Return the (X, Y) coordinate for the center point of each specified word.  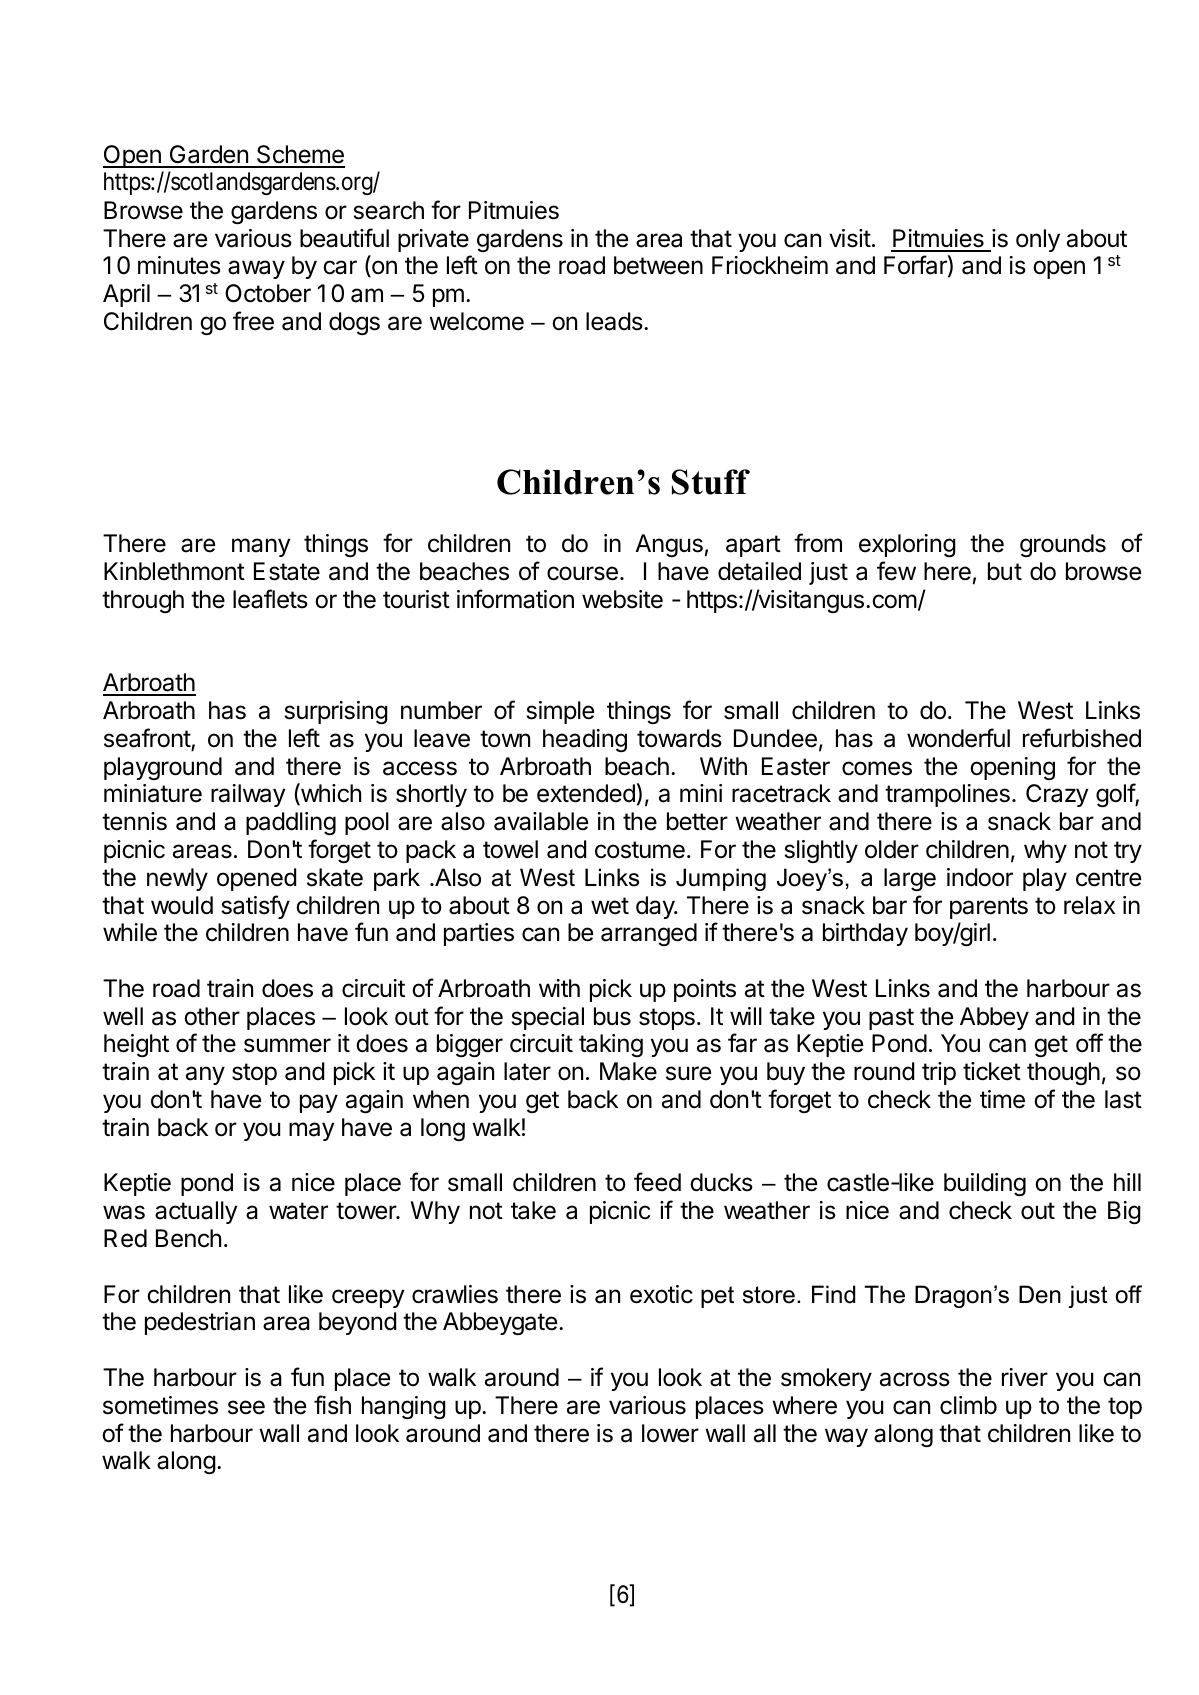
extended (586, 793)
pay (319, 1103)
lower (670, 1433)
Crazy (1057, 795)
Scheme (300, 156)
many (261, 547)
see (246, 1407)
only (1038, 240)
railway (248, 795)
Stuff (711, 482)
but (1005, 571)
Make (628, 1071)
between (658, 265)
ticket (992, 1071)
